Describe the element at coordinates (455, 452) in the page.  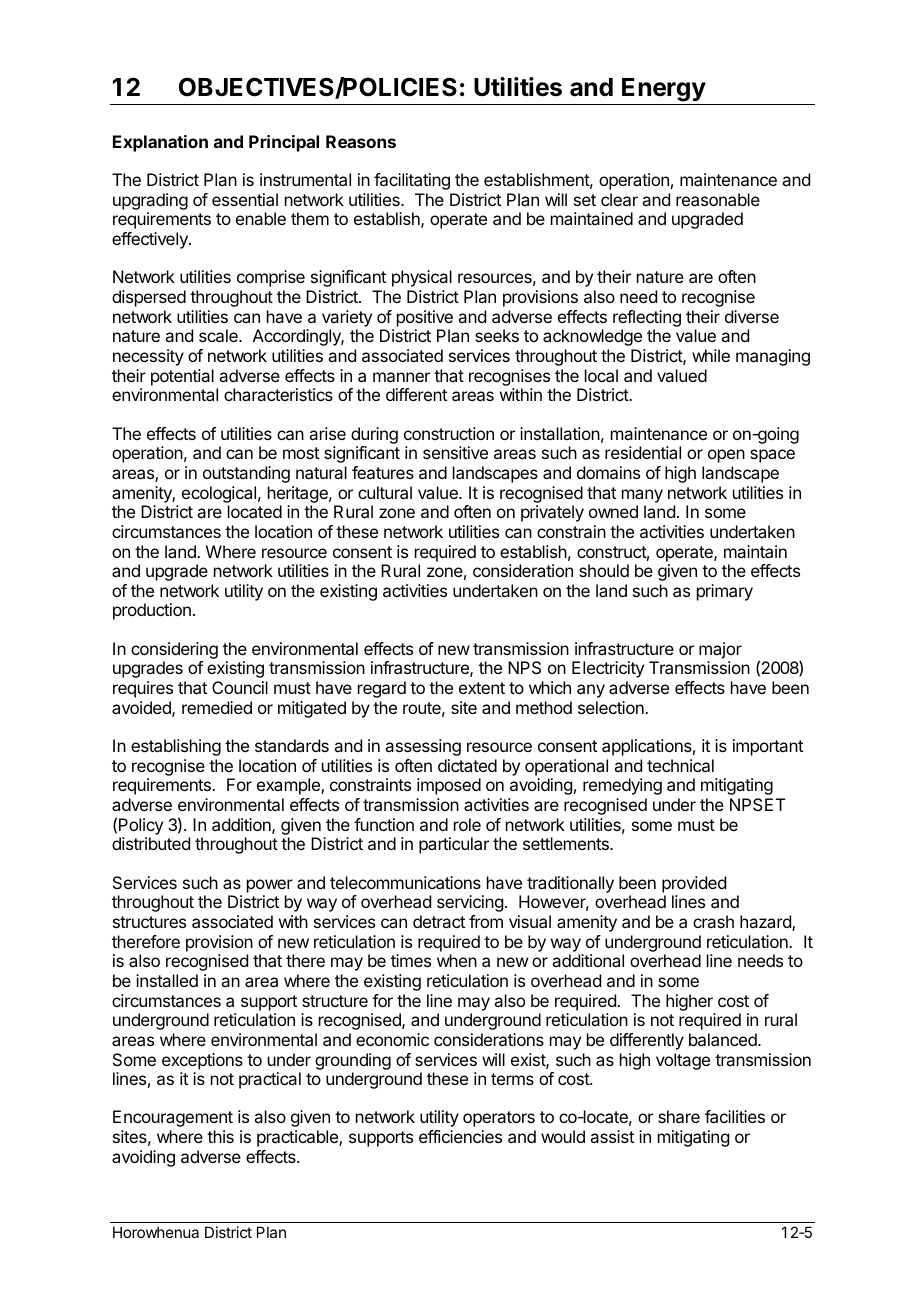
I see `sensitive` at that location.
